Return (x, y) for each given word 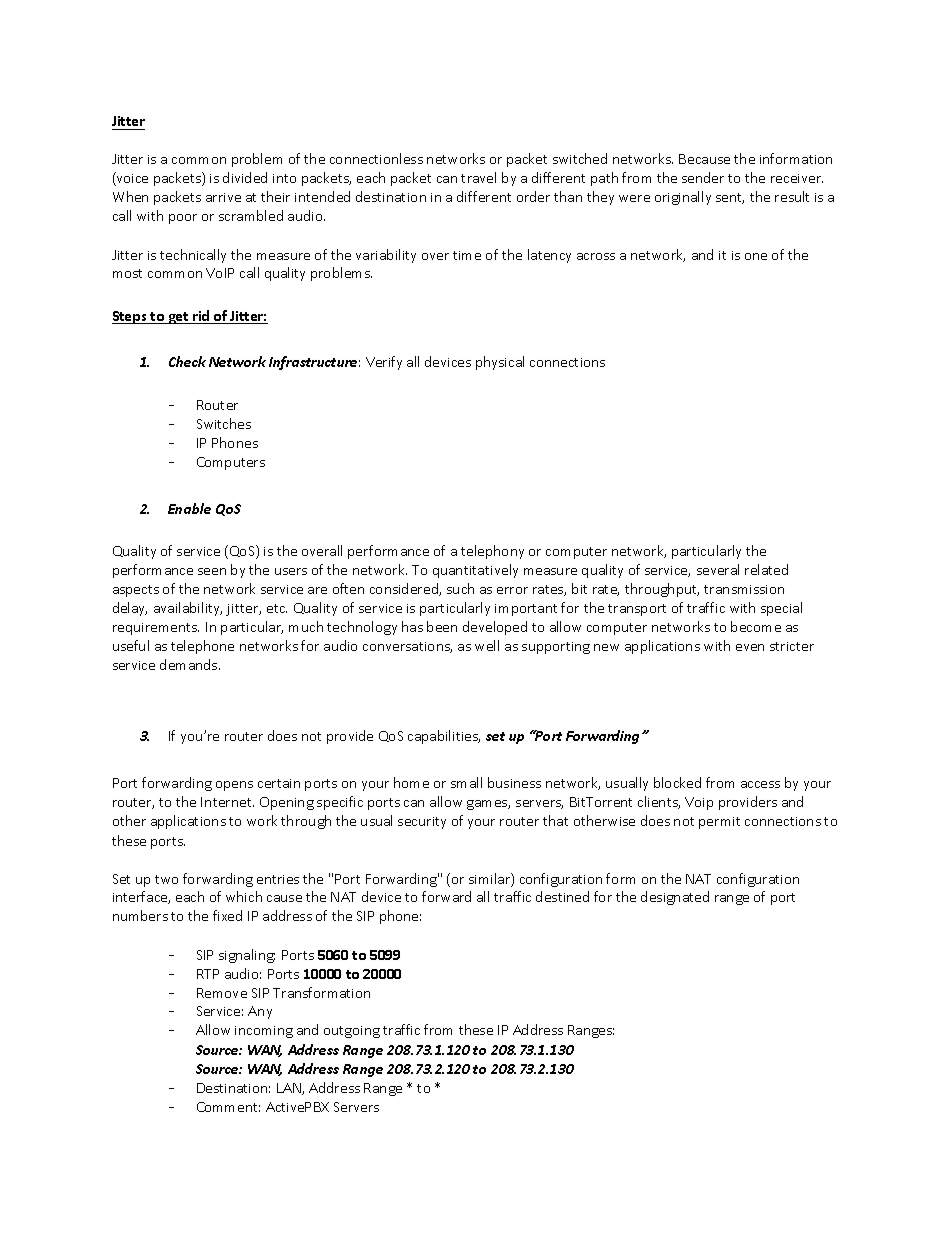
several (718, 569)
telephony (492, 552)
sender (703, 177)
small (466, 782)
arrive (223, 197)
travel (478, 177)
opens (234, 786)
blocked (677, 782)
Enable (189, 508)
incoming (264, 1032)
